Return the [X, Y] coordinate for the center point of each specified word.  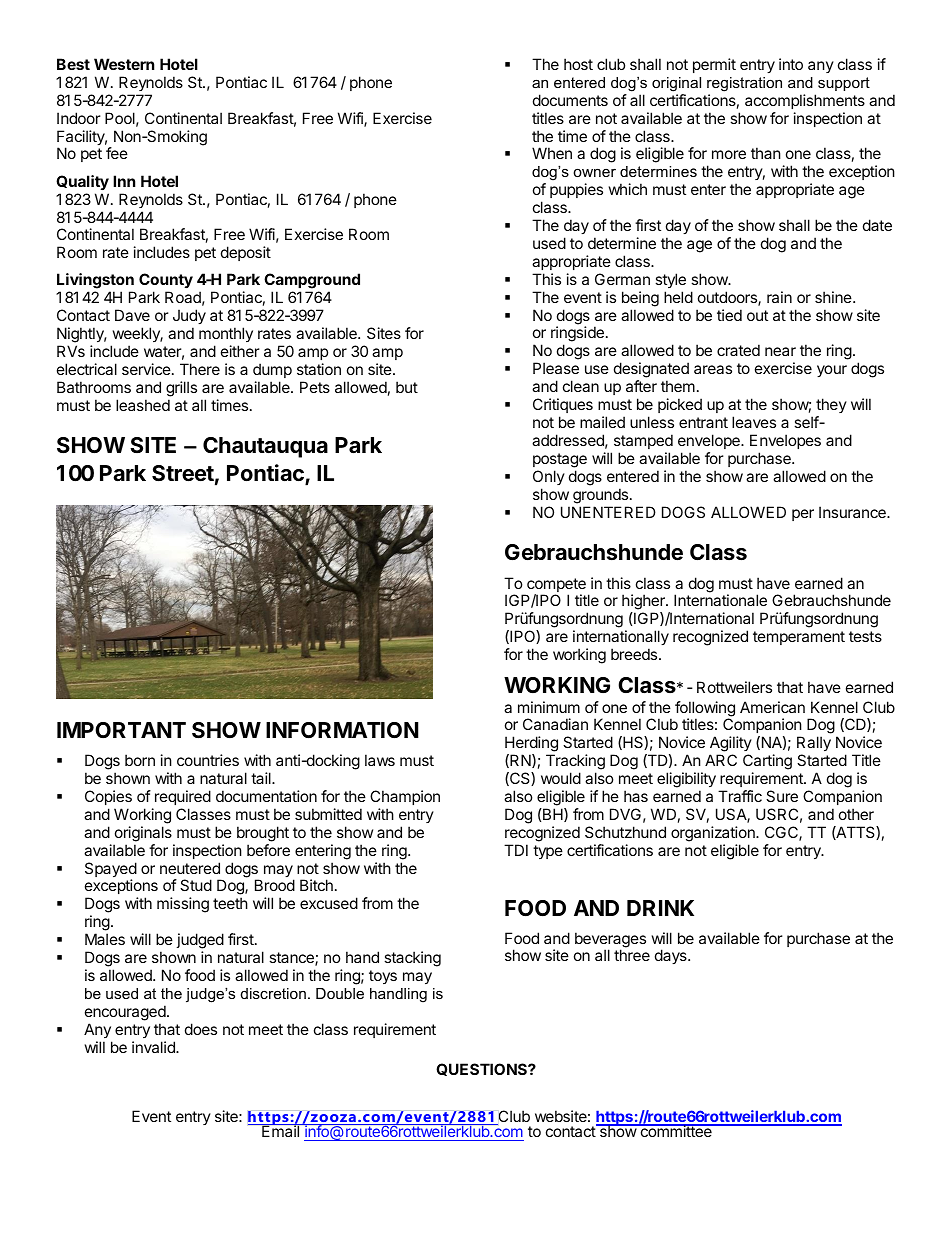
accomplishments [805, 101]
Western [124, 64]
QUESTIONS [482, 1069]
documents [570, 100]
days [672, 956]
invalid [154, 1047]
